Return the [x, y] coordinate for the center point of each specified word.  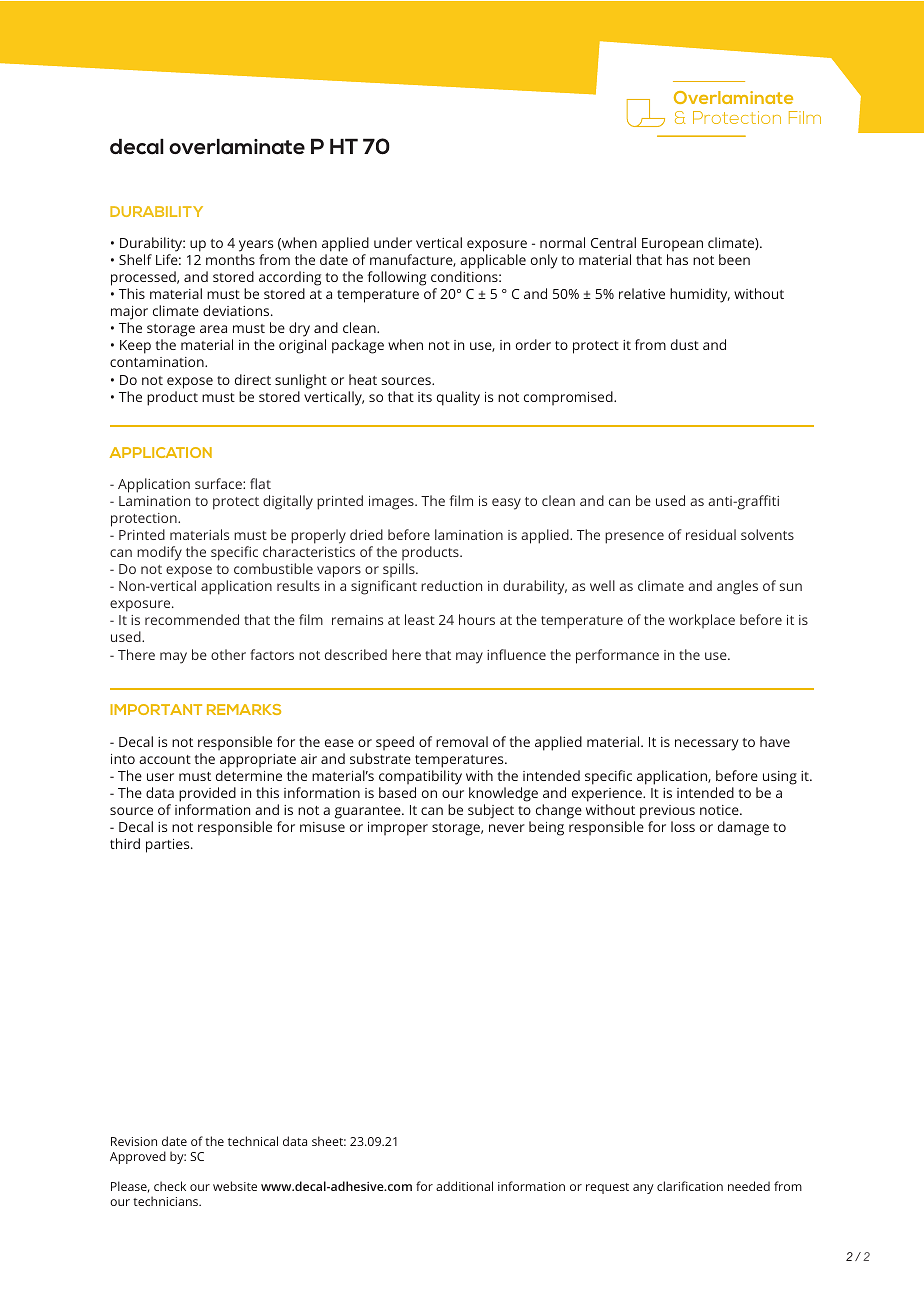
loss [683, 826]
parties [169, 846]
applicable [493, 261]
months [230, 259]
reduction [451, 585]
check [170, 1186]
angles [737, 587]
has [677, 259]
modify [159, 553]
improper [398, 829]
